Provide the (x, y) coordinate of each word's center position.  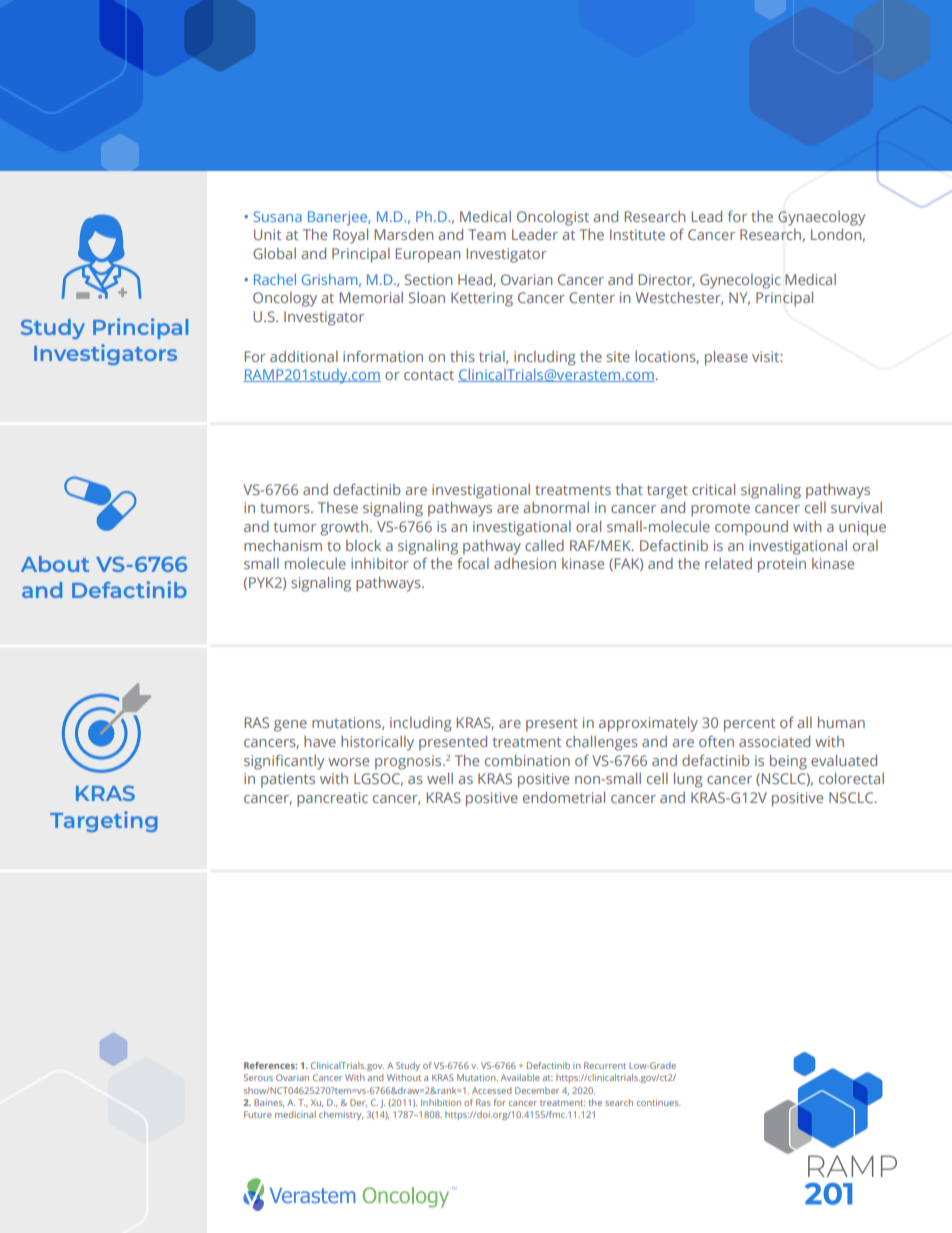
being (788, 762)
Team (487, 234)
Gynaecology (821, 218)
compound (751, 528)
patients (288, 780)
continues (659, 1102)
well (440, 778)
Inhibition (441, 1102)
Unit (267, 234)
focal (473, 563)
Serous (258, 1077)
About (55, 564)
